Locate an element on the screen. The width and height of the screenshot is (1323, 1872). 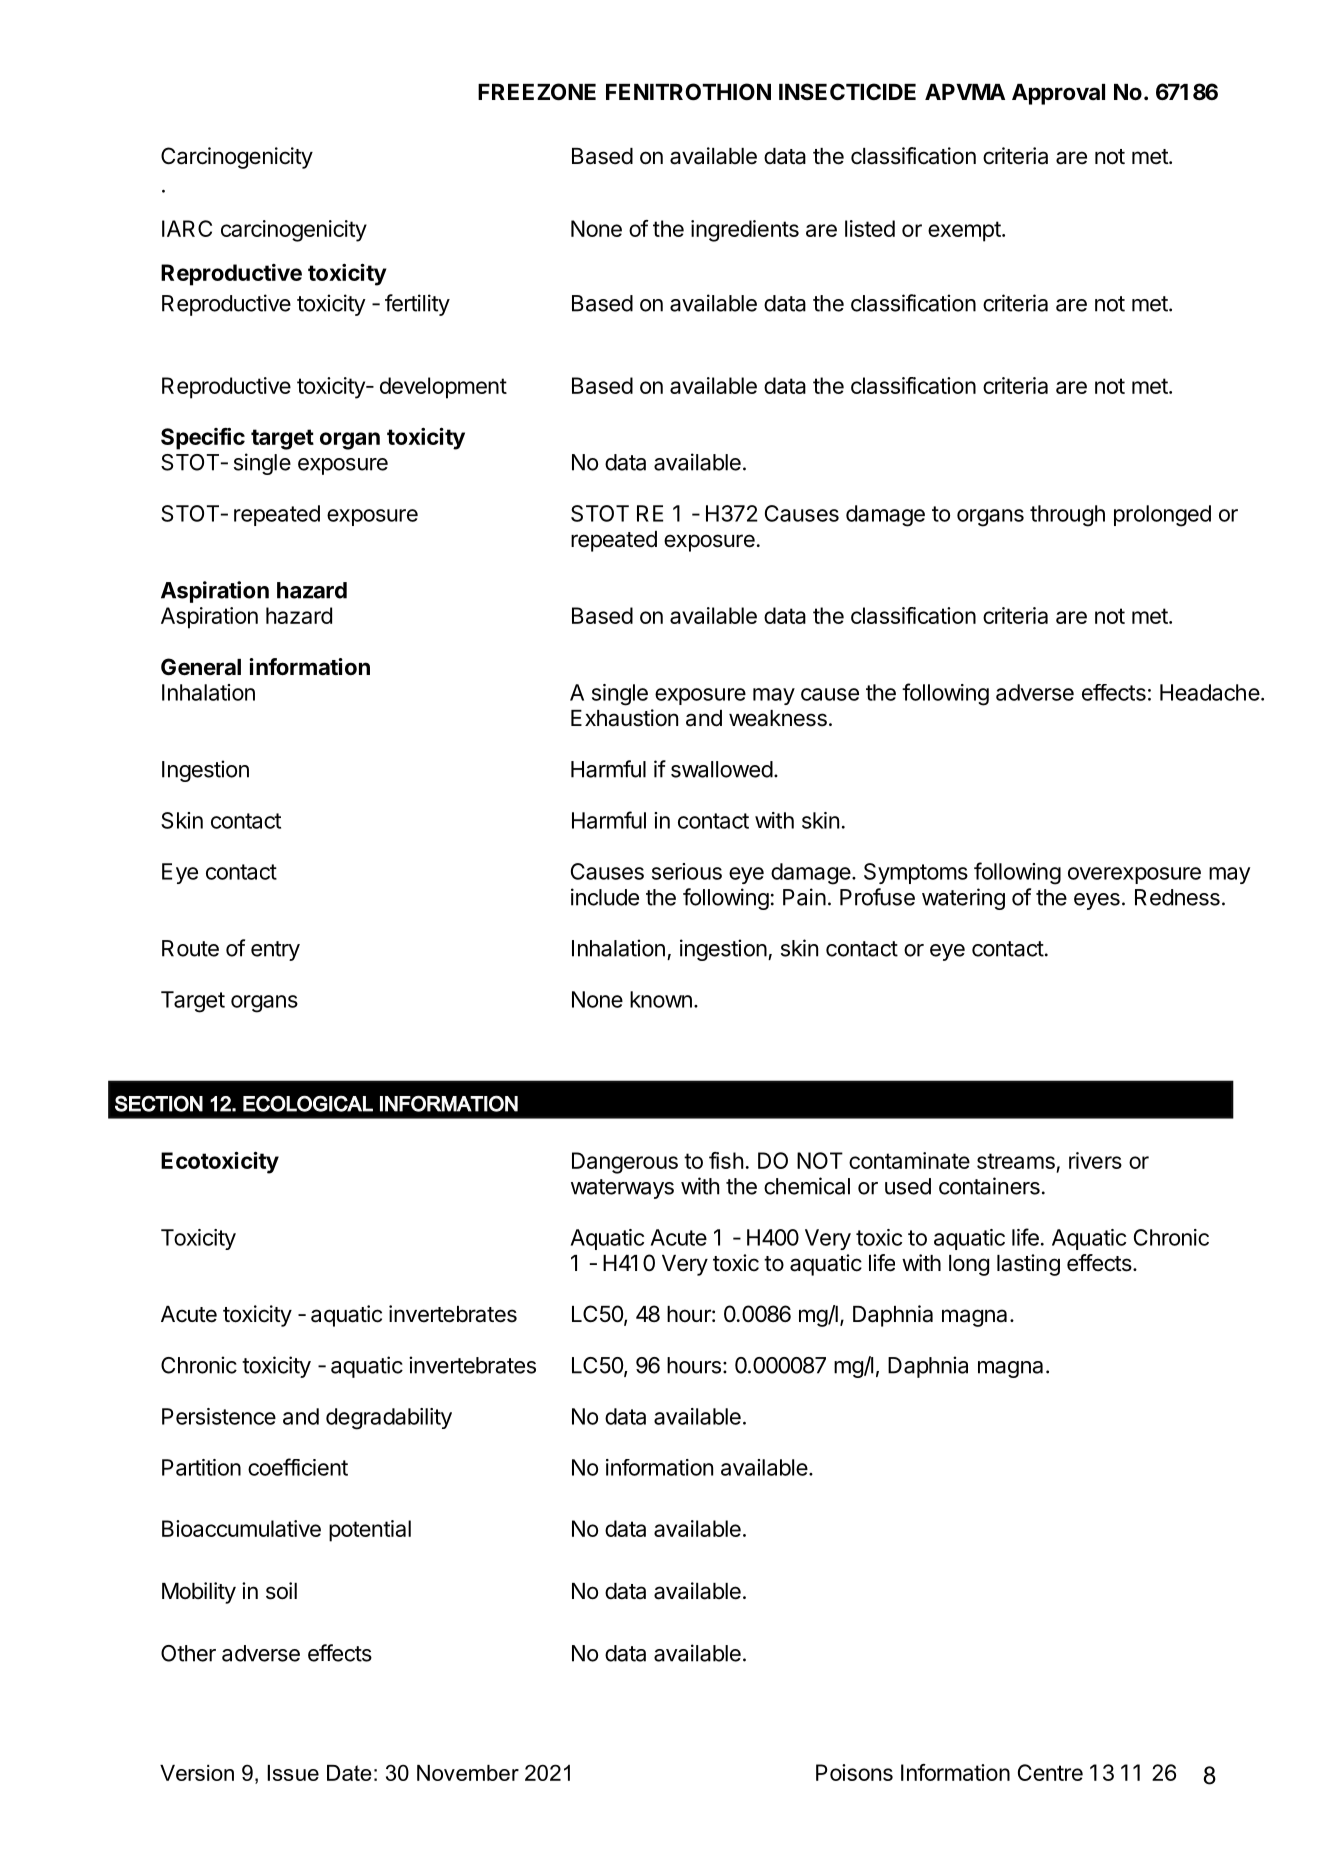
waterways is located at coordinates (622, 1189).
